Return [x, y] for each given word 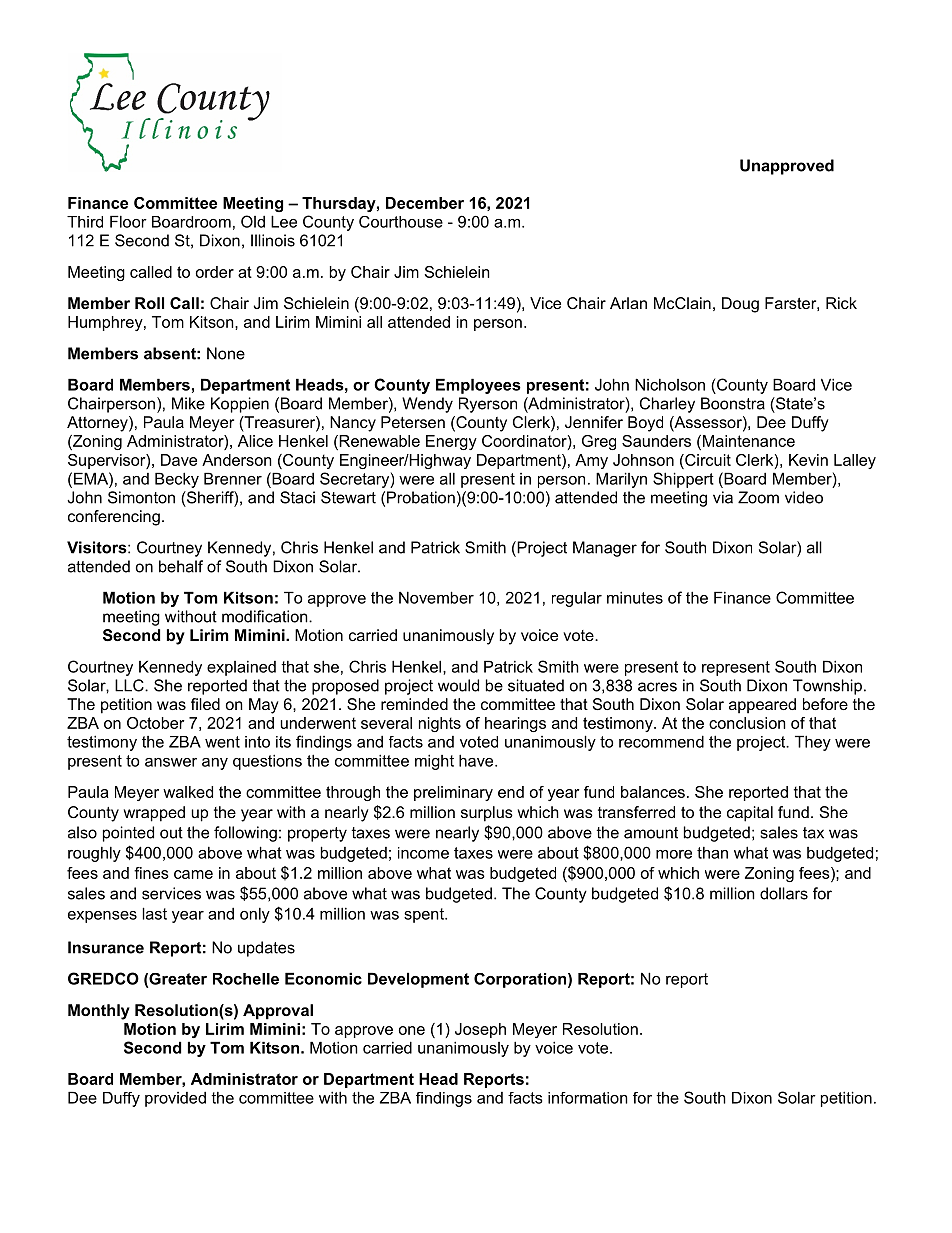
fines [151, 873]
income [423, 853]
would [458, 685]
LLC [130, 685]
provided [175, 1099]
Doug [740, 305]
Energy [451, 442]
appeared [762, 706]
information [588, 1098]
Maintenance [747, 441]
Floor [128, 221]
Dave [179, 460]
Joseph [480, 1030]
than [712, 853]
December [425, 203]
